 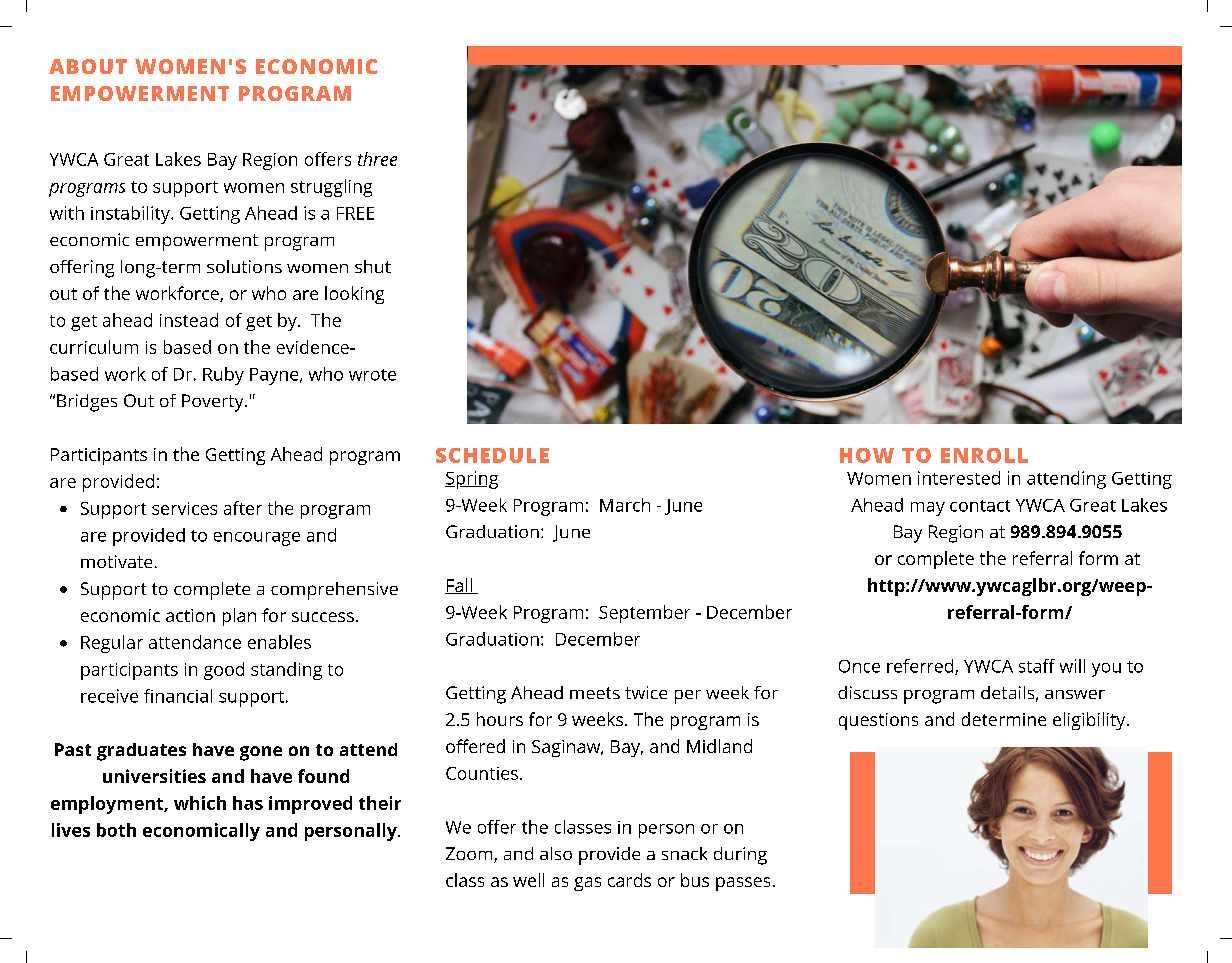 I want to click on also, so click(x=556, y=853).
